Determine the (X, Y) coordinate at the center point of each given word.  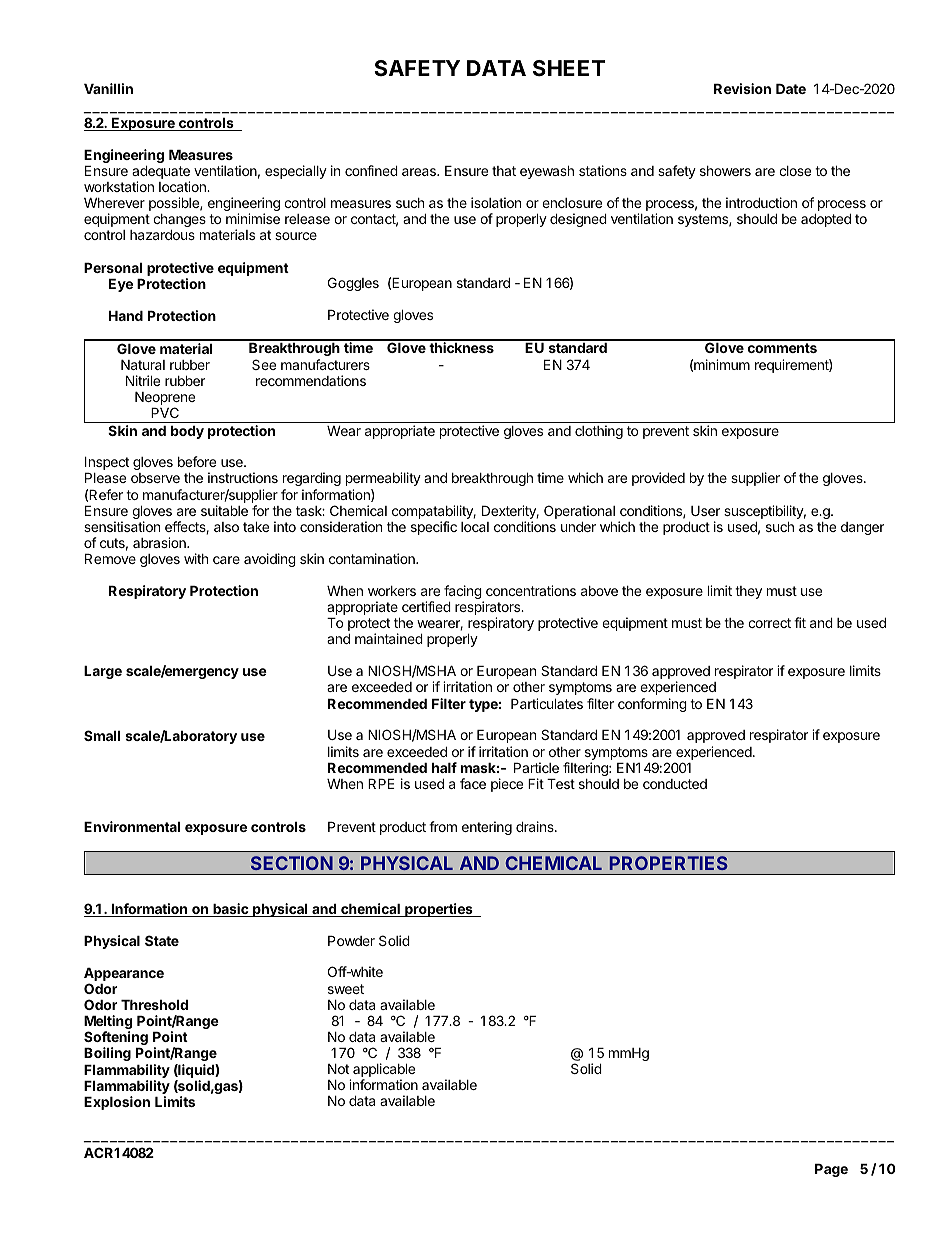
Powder (351, 941)
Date (791, 89)
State (162, 940)
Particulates (547, 703)
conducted (675, 784)
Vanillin (108, 88)
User (705, 511)
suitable (224, 510)
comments (782, 348)
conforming (652, 705)
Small (102, 735)
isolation (496, 202)
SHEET (569, 68)
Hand (126, 316)
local (475, 527)
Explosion (117, 1103)
